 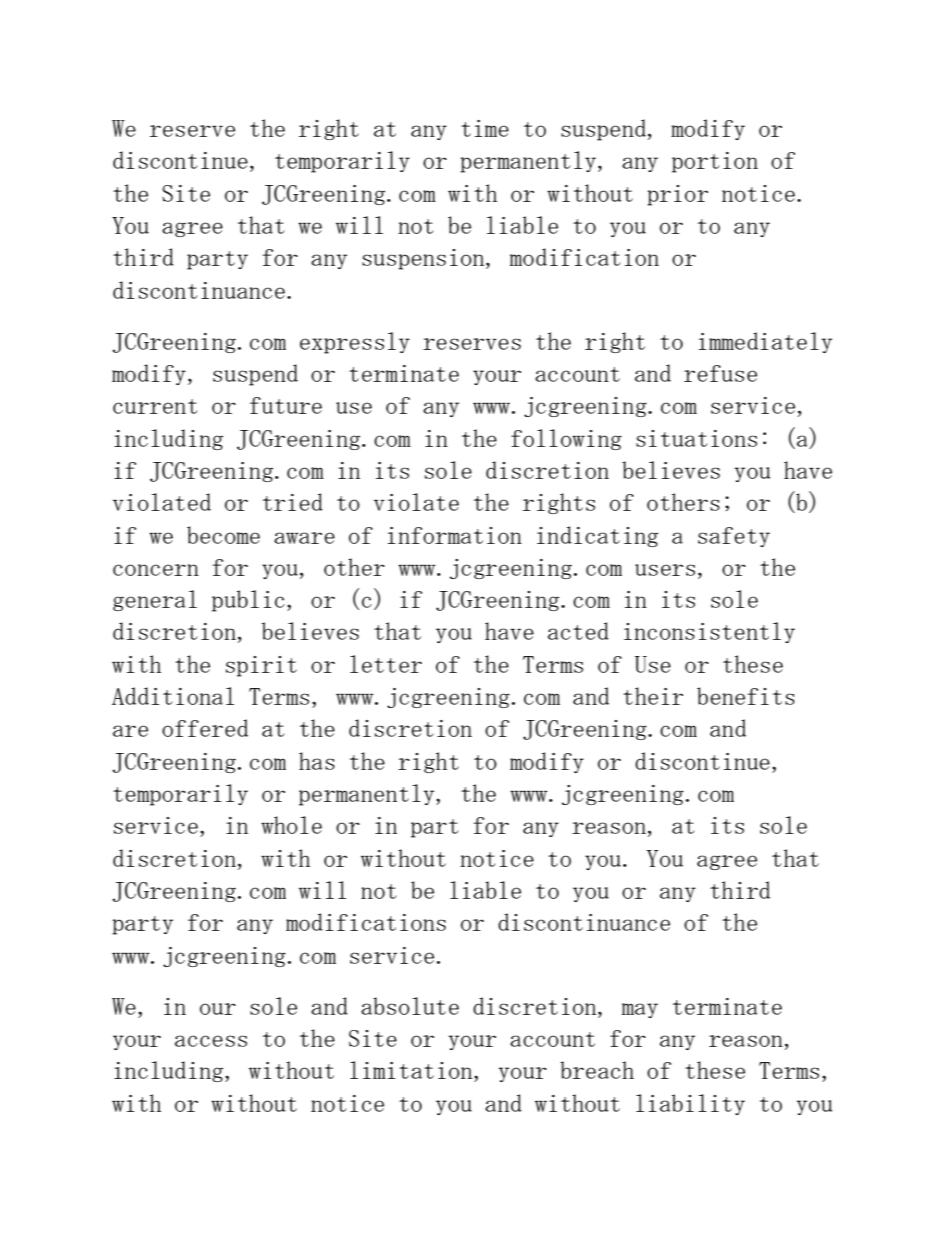 I want to click on limitation, so click(x=412, y=1070).
